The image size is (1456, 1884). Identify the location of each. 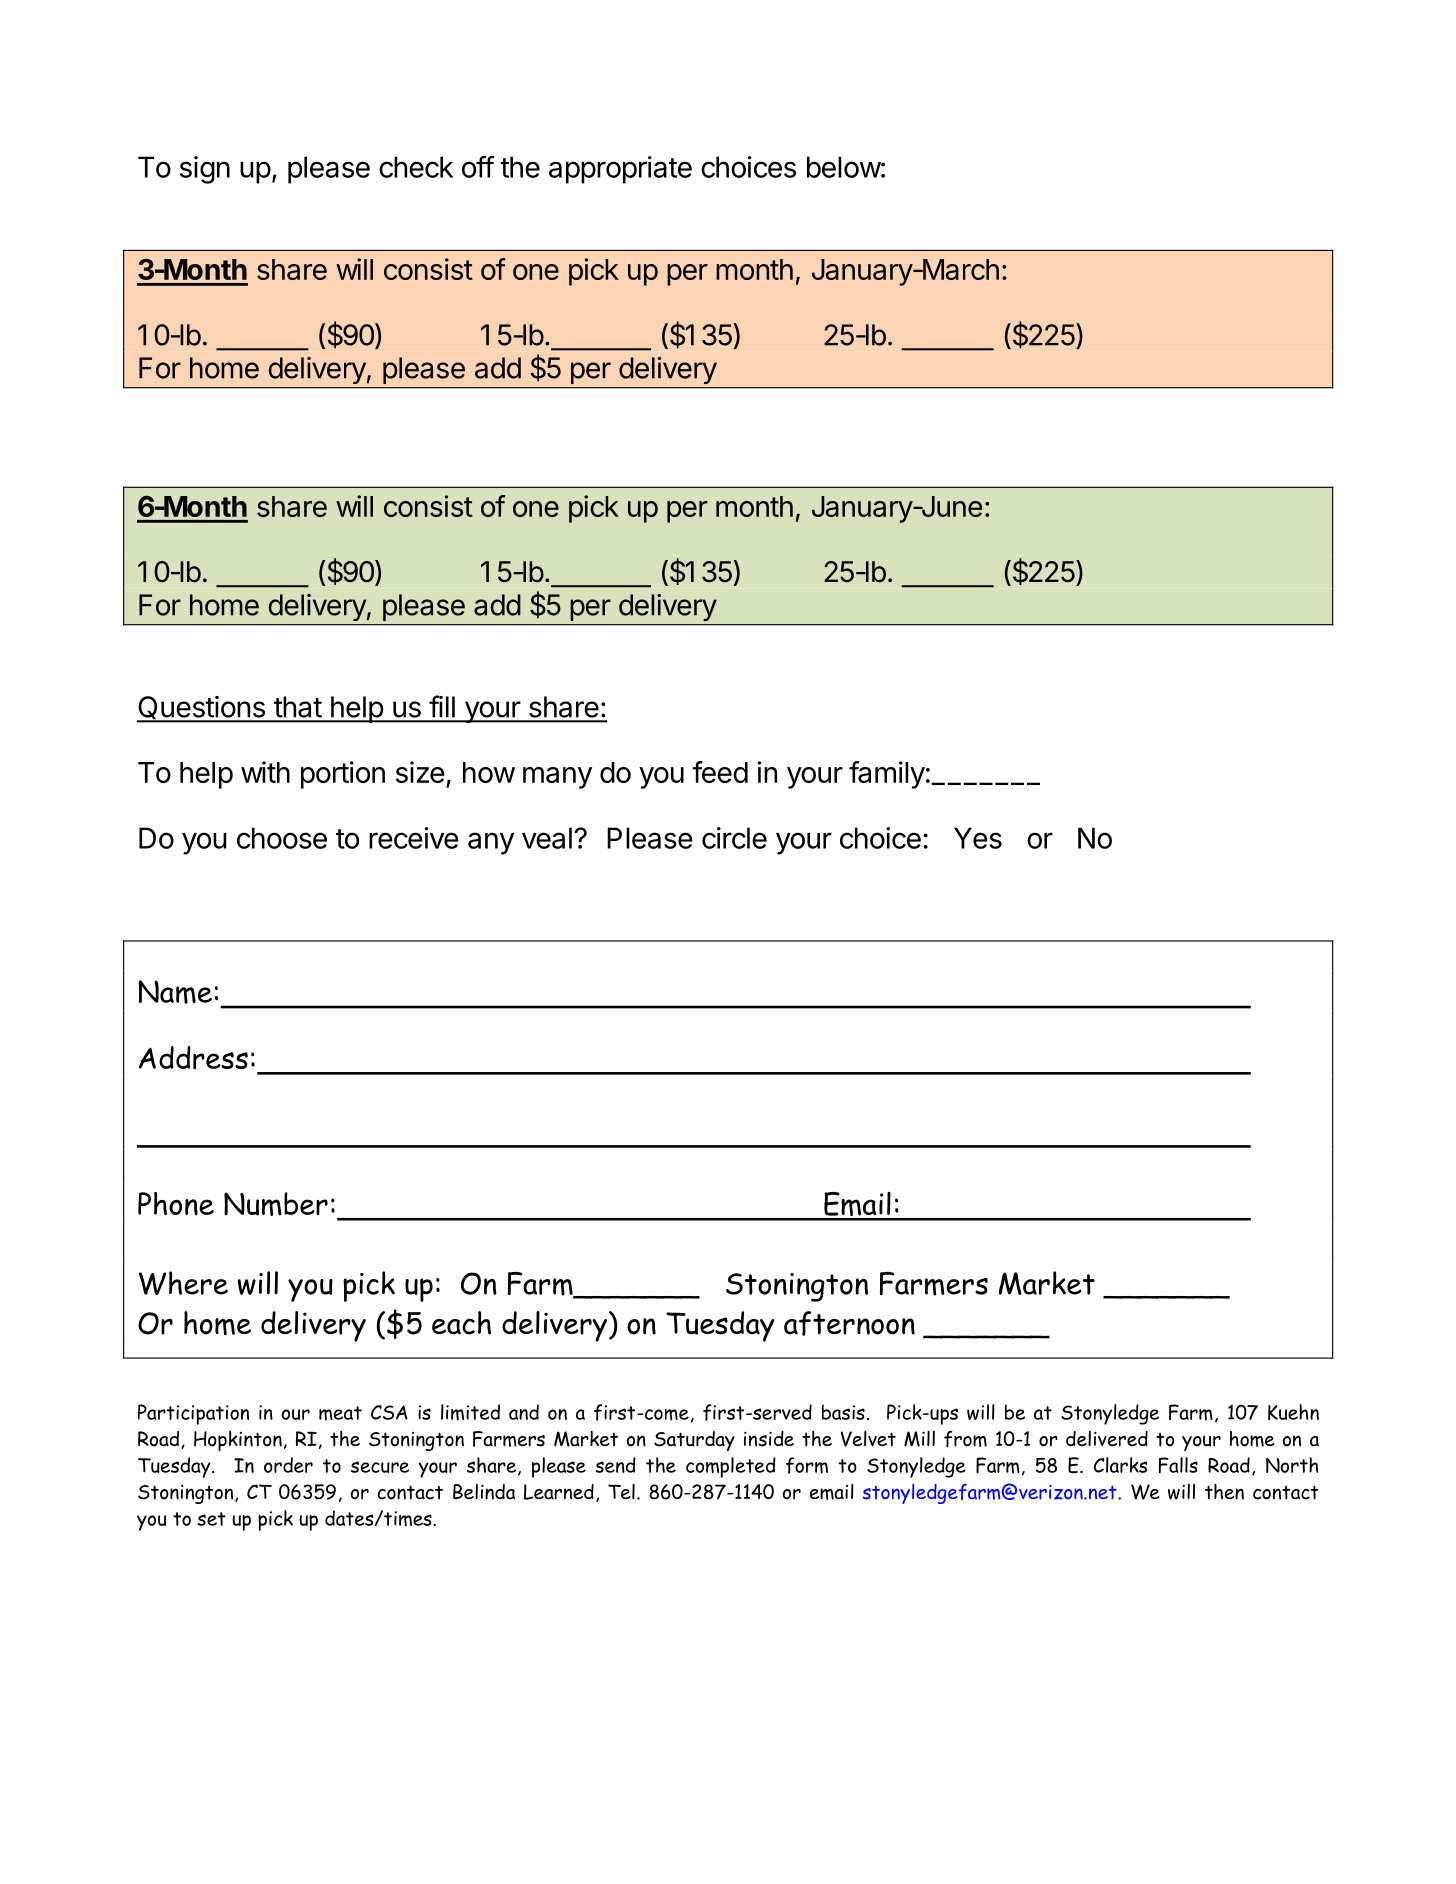
(461, 1323).
